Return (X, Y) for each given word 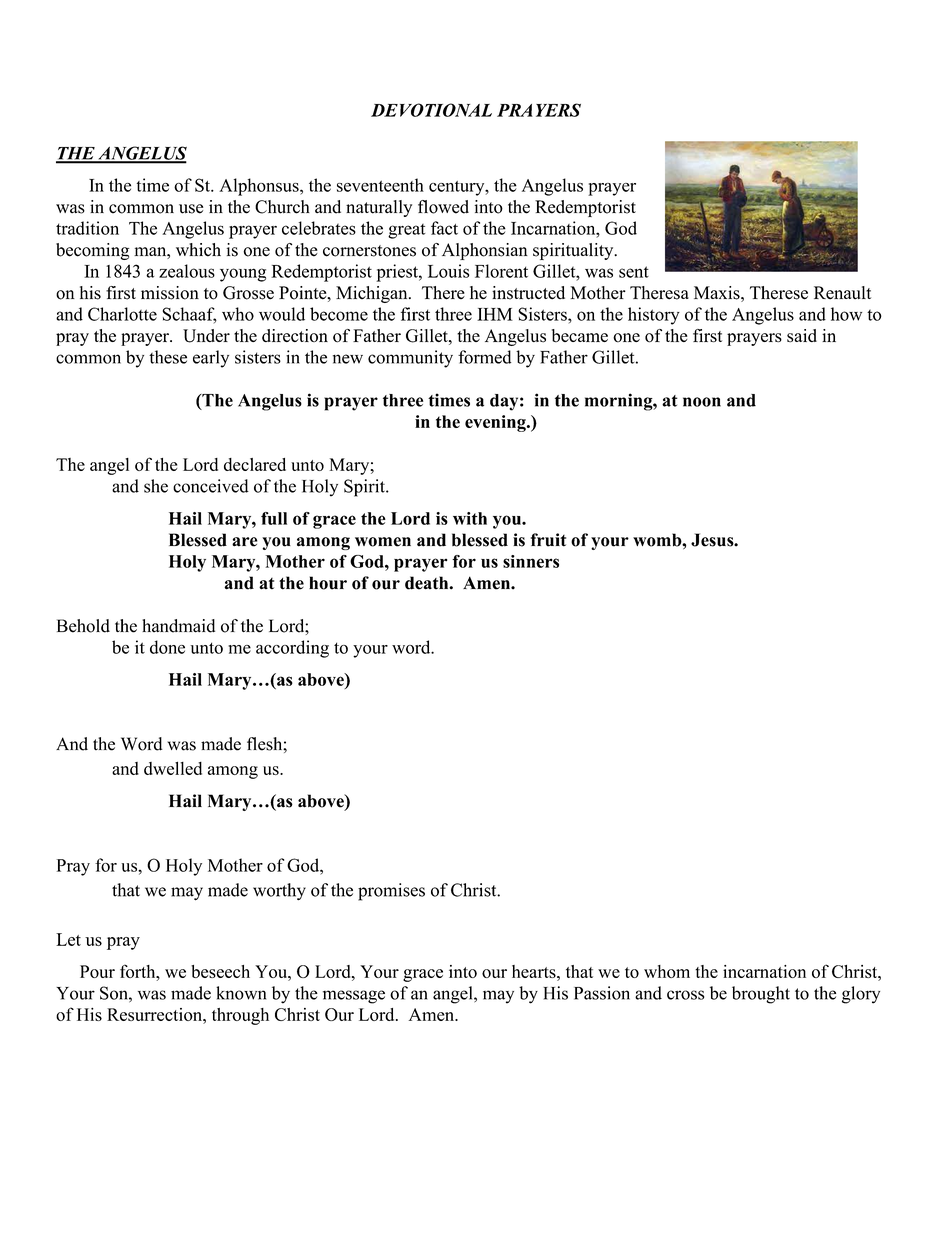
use (191, 209)
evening (496, 423)
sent (634, 272)
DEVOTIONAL (431, 110)
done (167, 647)
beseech (220, 971)
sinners (531, 561)
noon (702, 402)
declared (255, 464)
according (292, 649)
